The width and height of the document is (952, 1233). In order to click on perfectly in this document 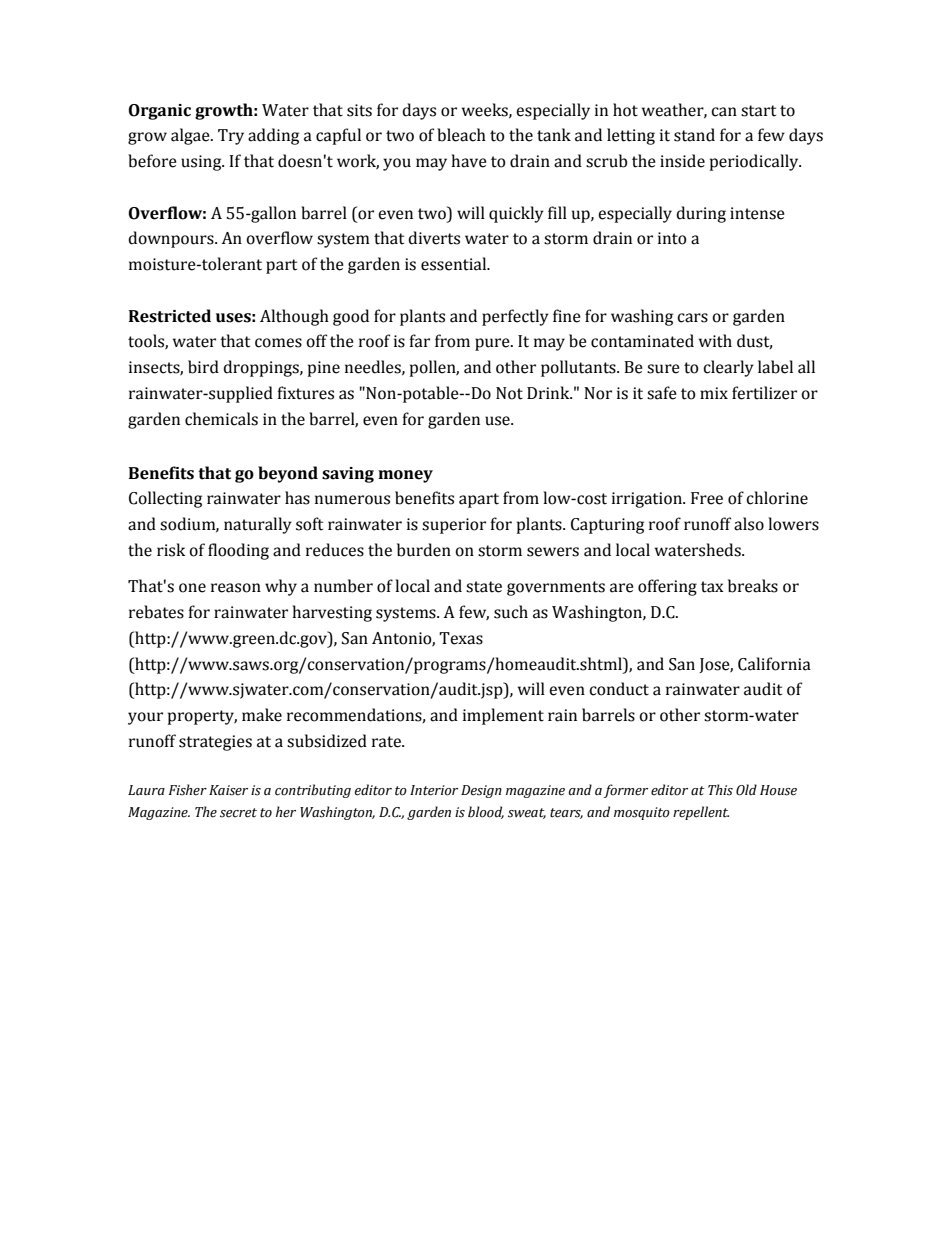, I will do `click(515, 317)`.
